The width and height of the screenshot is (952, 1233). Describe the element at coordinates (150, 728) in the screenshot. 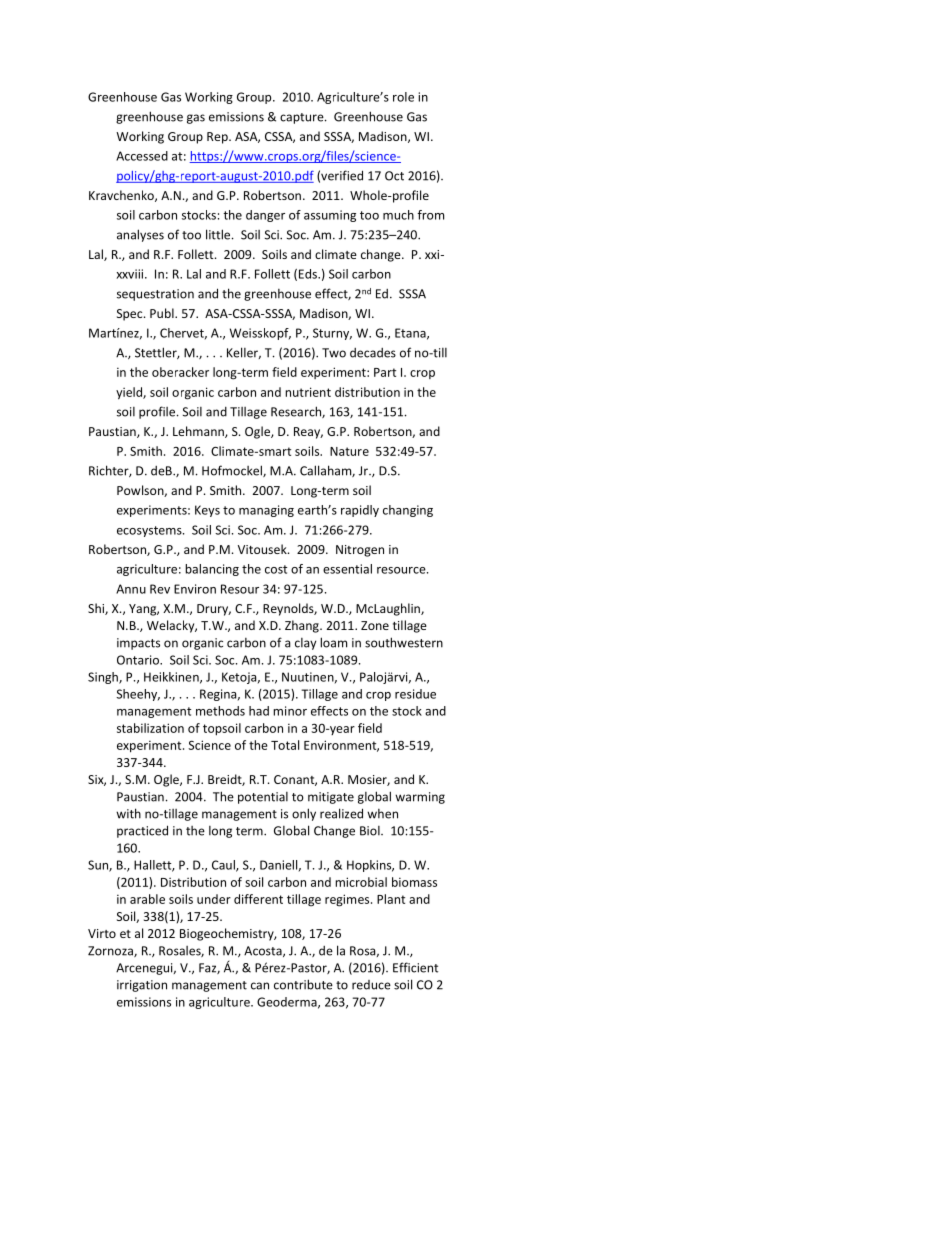

I see `stabilization` at that location.
